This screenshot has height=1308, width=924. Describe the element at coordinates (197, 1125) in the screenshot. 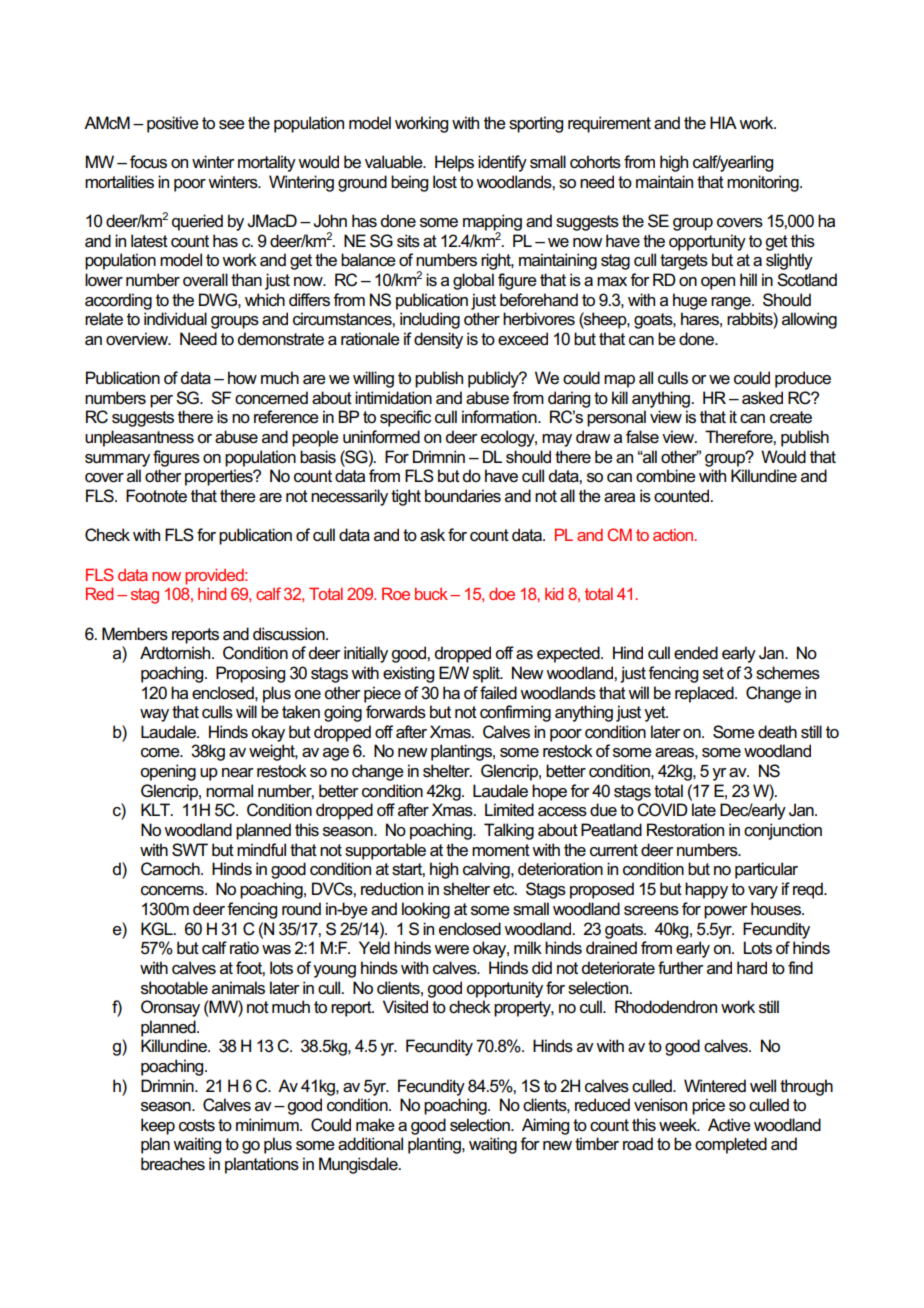

I see `costs` at that location.
